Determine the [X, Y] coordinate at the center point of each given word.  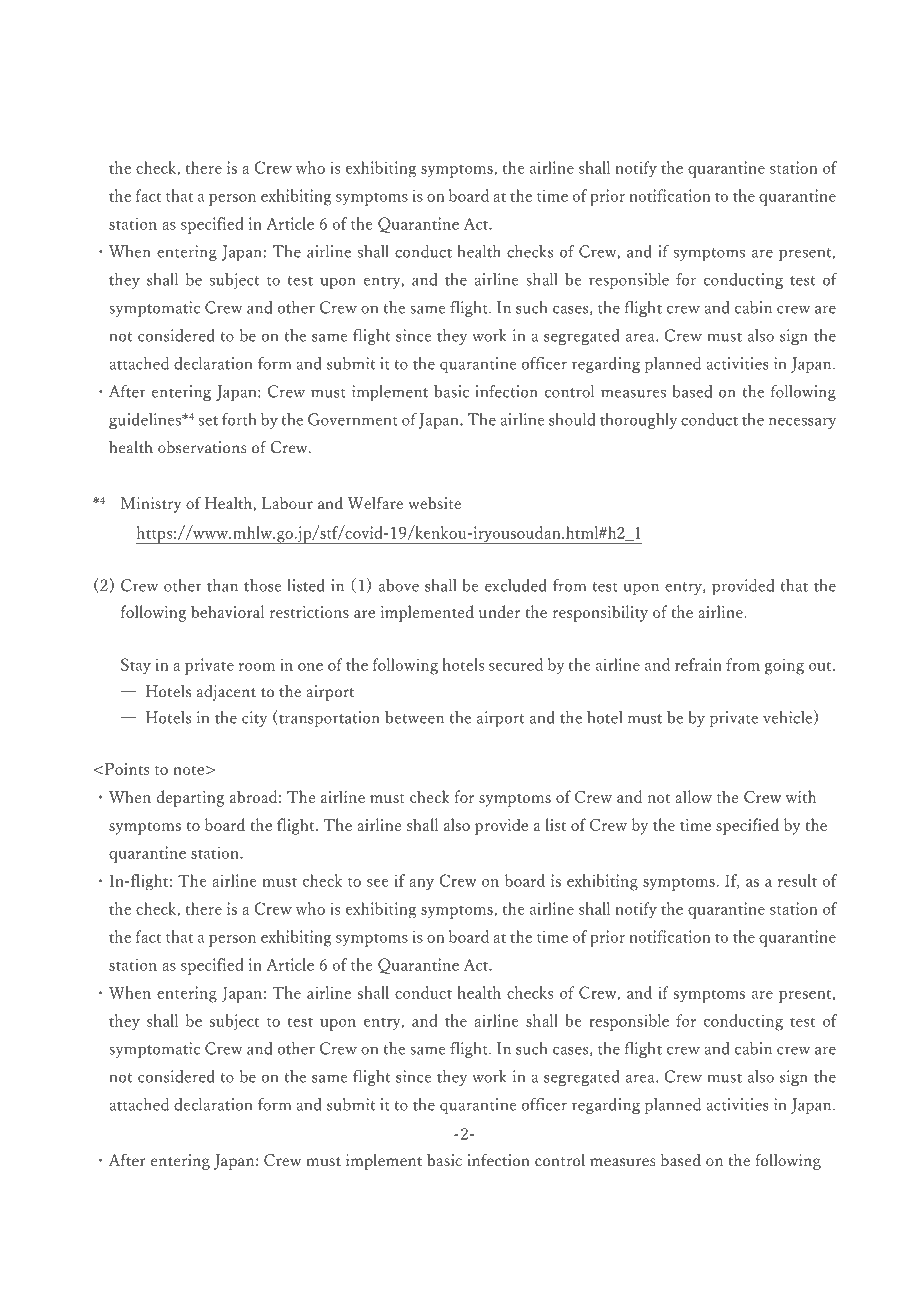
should [572, 419]
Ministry [151, 505]
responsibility [600, 613]
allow [693, 796]
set [208, 421]
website [434, 503]
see [378, 883]
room [257, 667]
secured [516, 664]
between [414, 717]
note [188, 770]
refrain [698, 664]
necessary [802, 423]
